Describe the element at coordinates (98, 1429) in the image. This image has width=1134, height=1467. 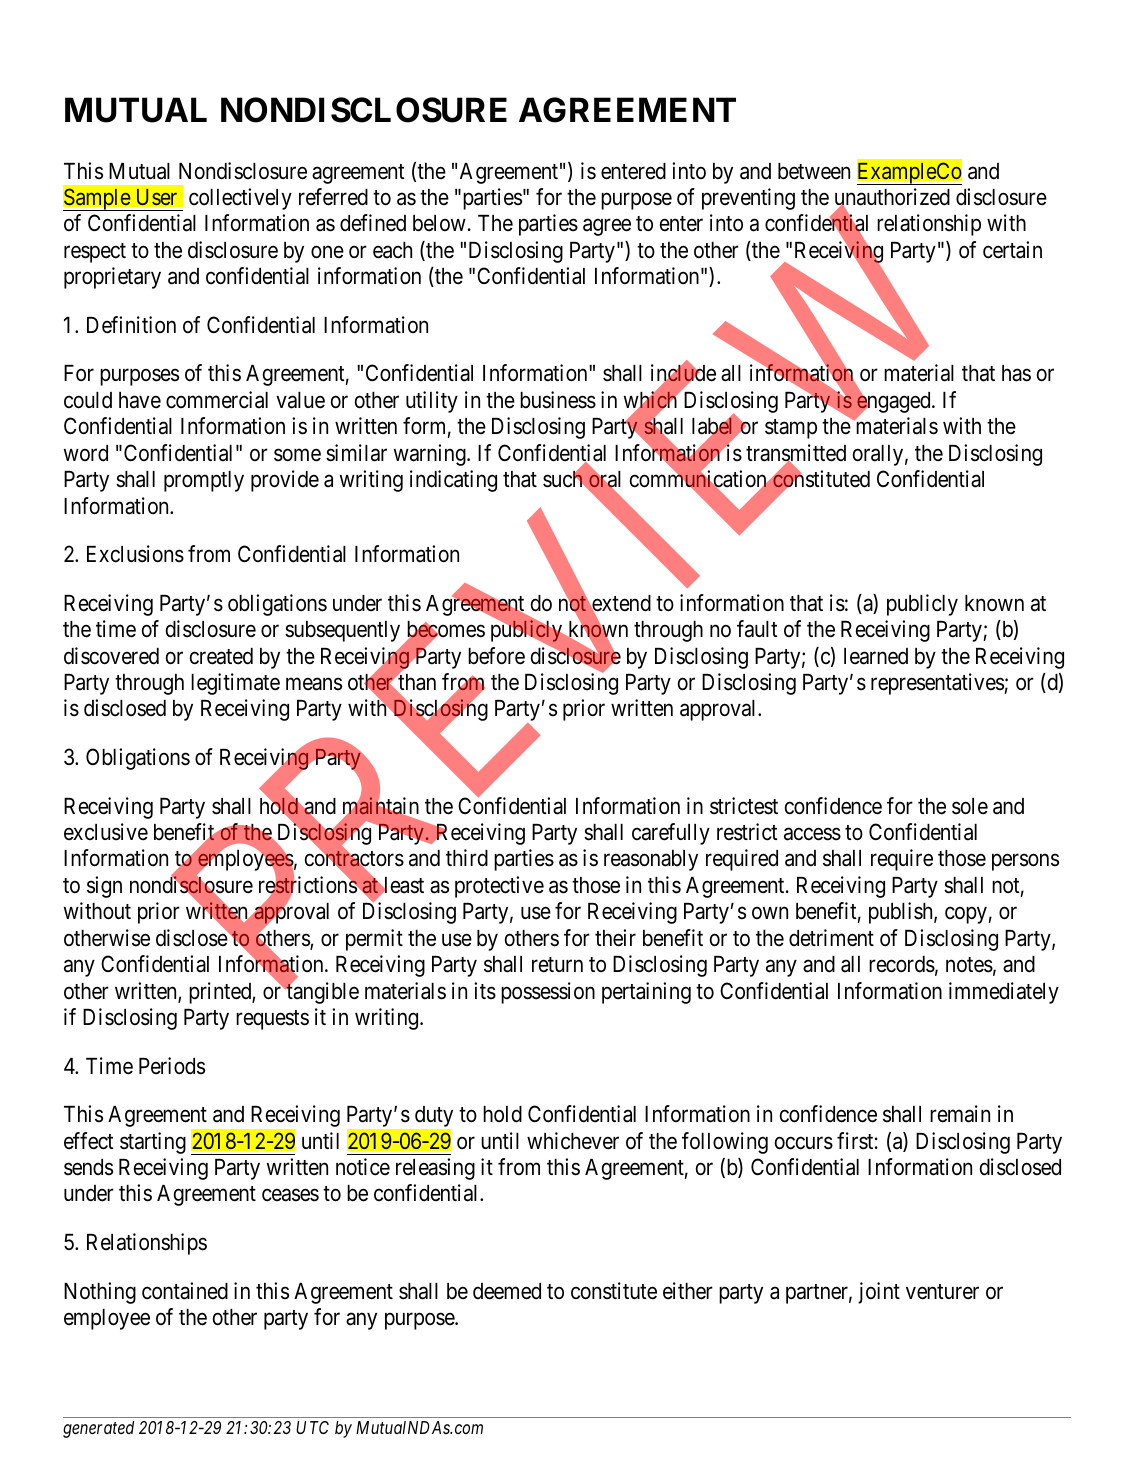
I see `generated` at that location.
